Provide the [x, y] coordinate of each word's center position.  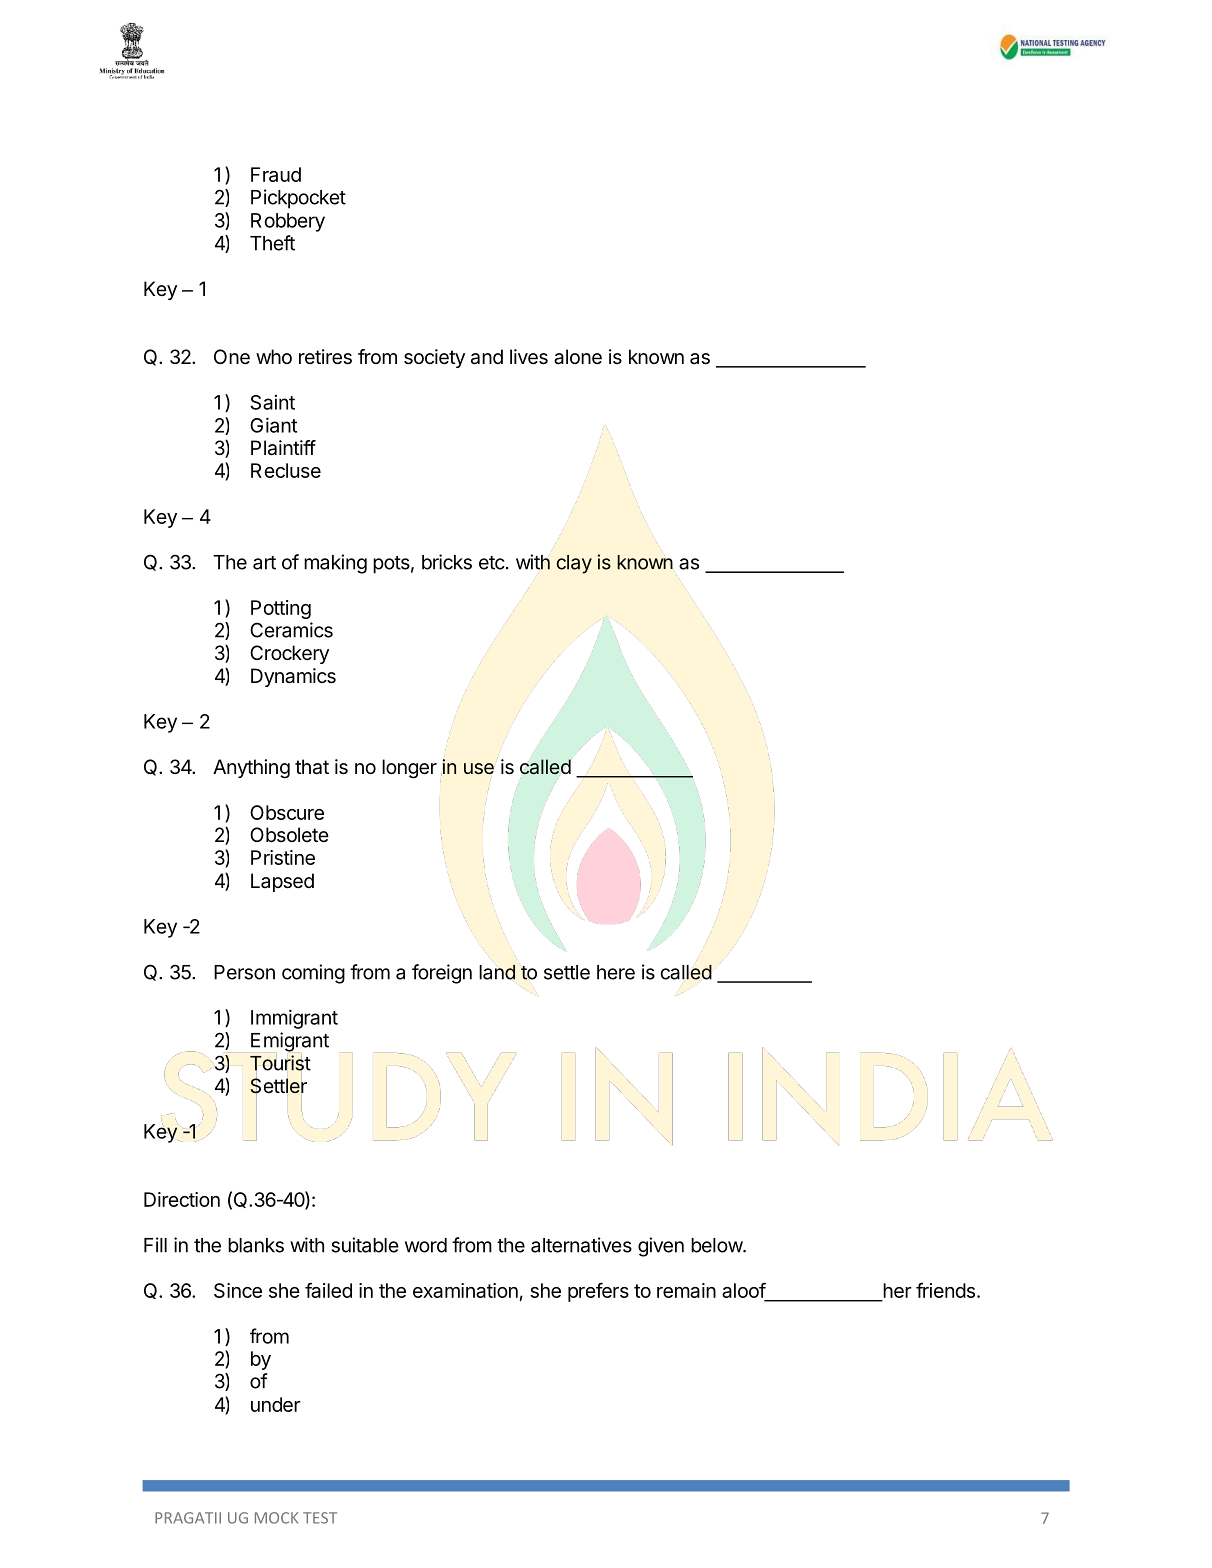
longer [409, 769]
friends [945, 1290]
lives [529, 357]
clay [574, 564]
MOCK [276, 1518]
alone [578, 357]
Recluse [286, 470]
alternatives [581, 1245]
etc [492, 563]
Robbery [288, 222]
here [616, 972]
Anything [251, 769]
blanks [256, 1245]
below [717, 1245]
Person [244, 972]
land [497, 972]
